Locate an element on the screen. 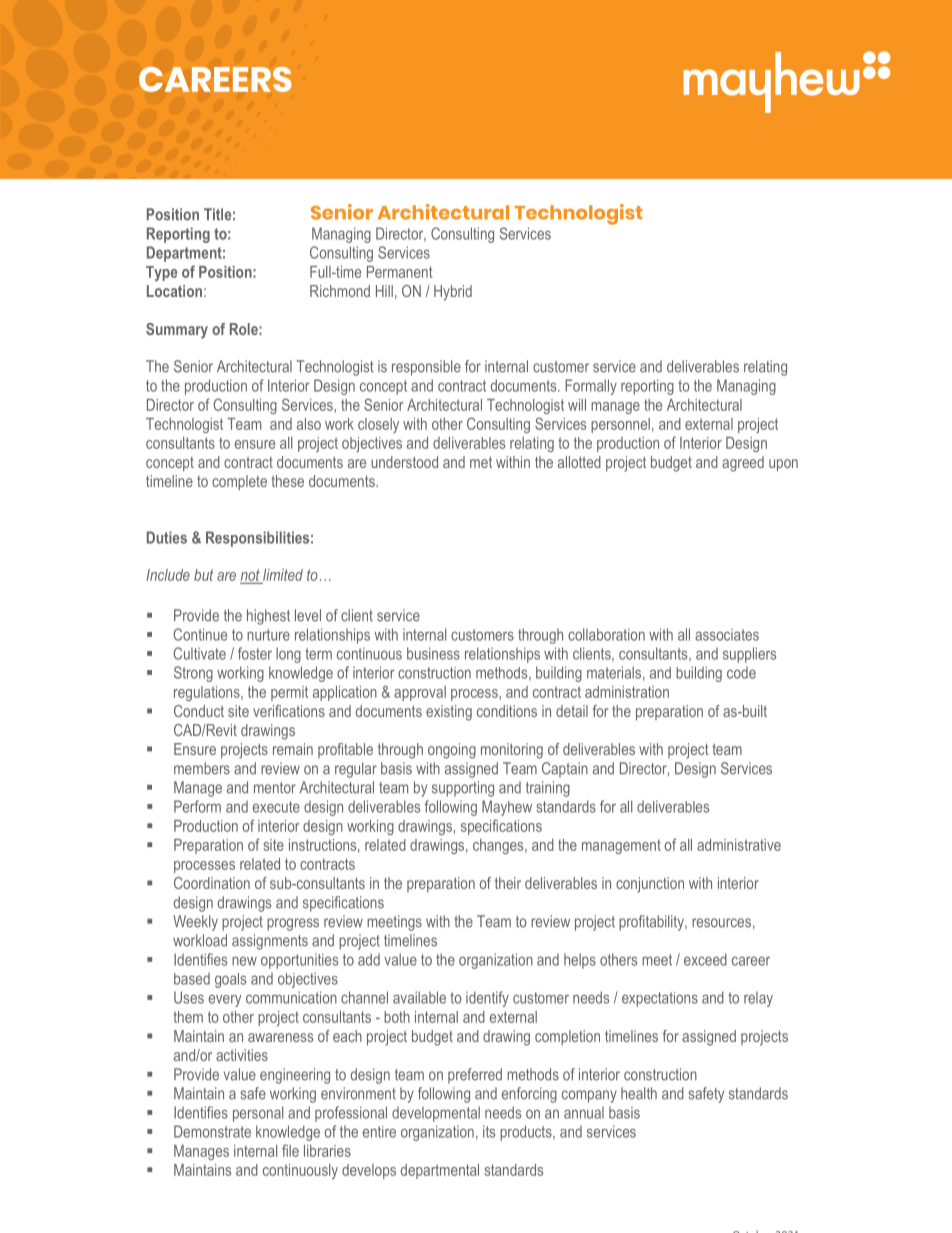  health is located at coordinates (639, 1093).
